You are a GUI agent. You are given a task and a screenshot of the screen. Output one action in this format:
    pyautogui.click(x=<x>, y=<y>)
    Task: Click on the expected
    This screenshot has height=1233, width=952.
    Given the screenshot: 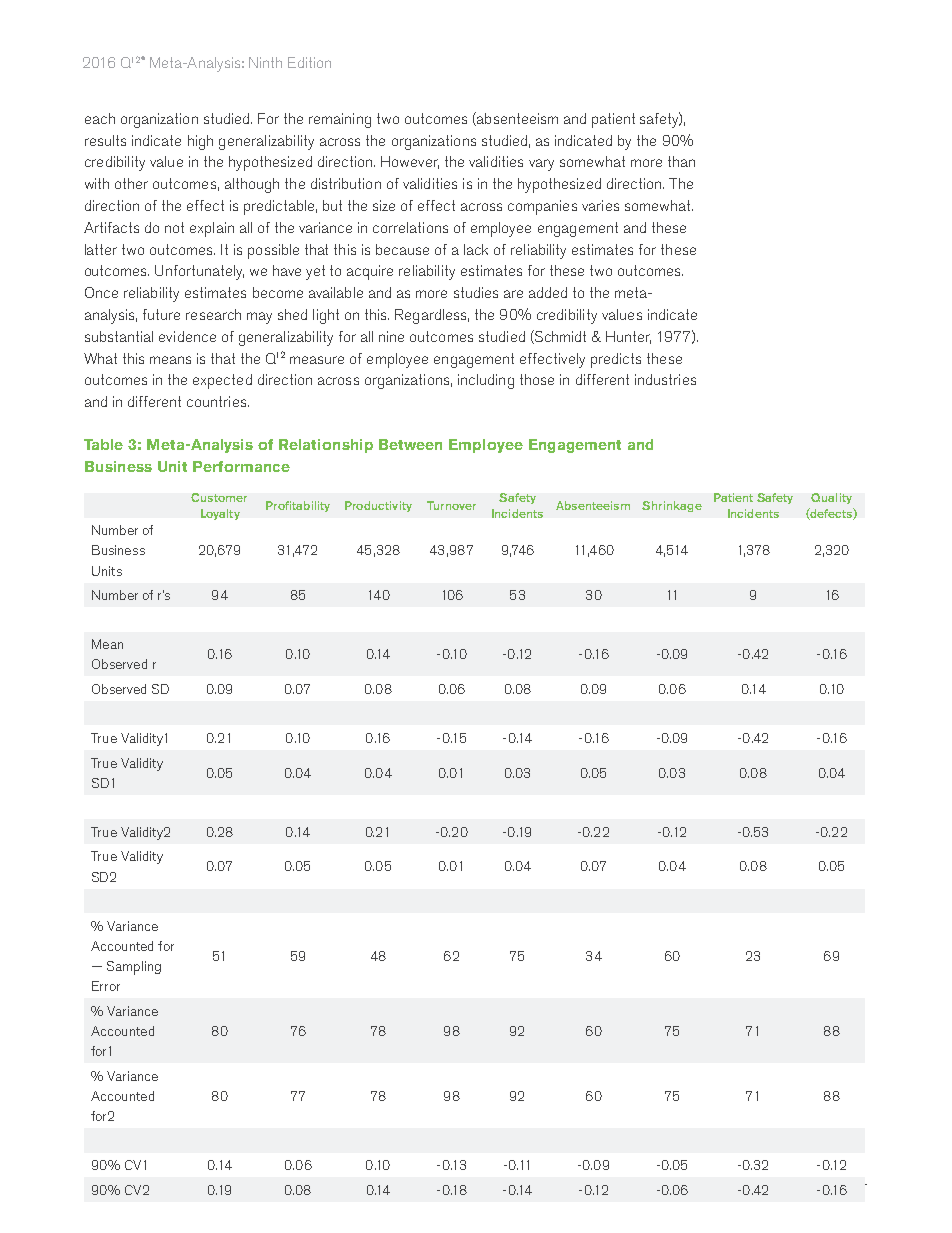 What is the action you would take?
    pyautogui.click(x=222, y=381)
